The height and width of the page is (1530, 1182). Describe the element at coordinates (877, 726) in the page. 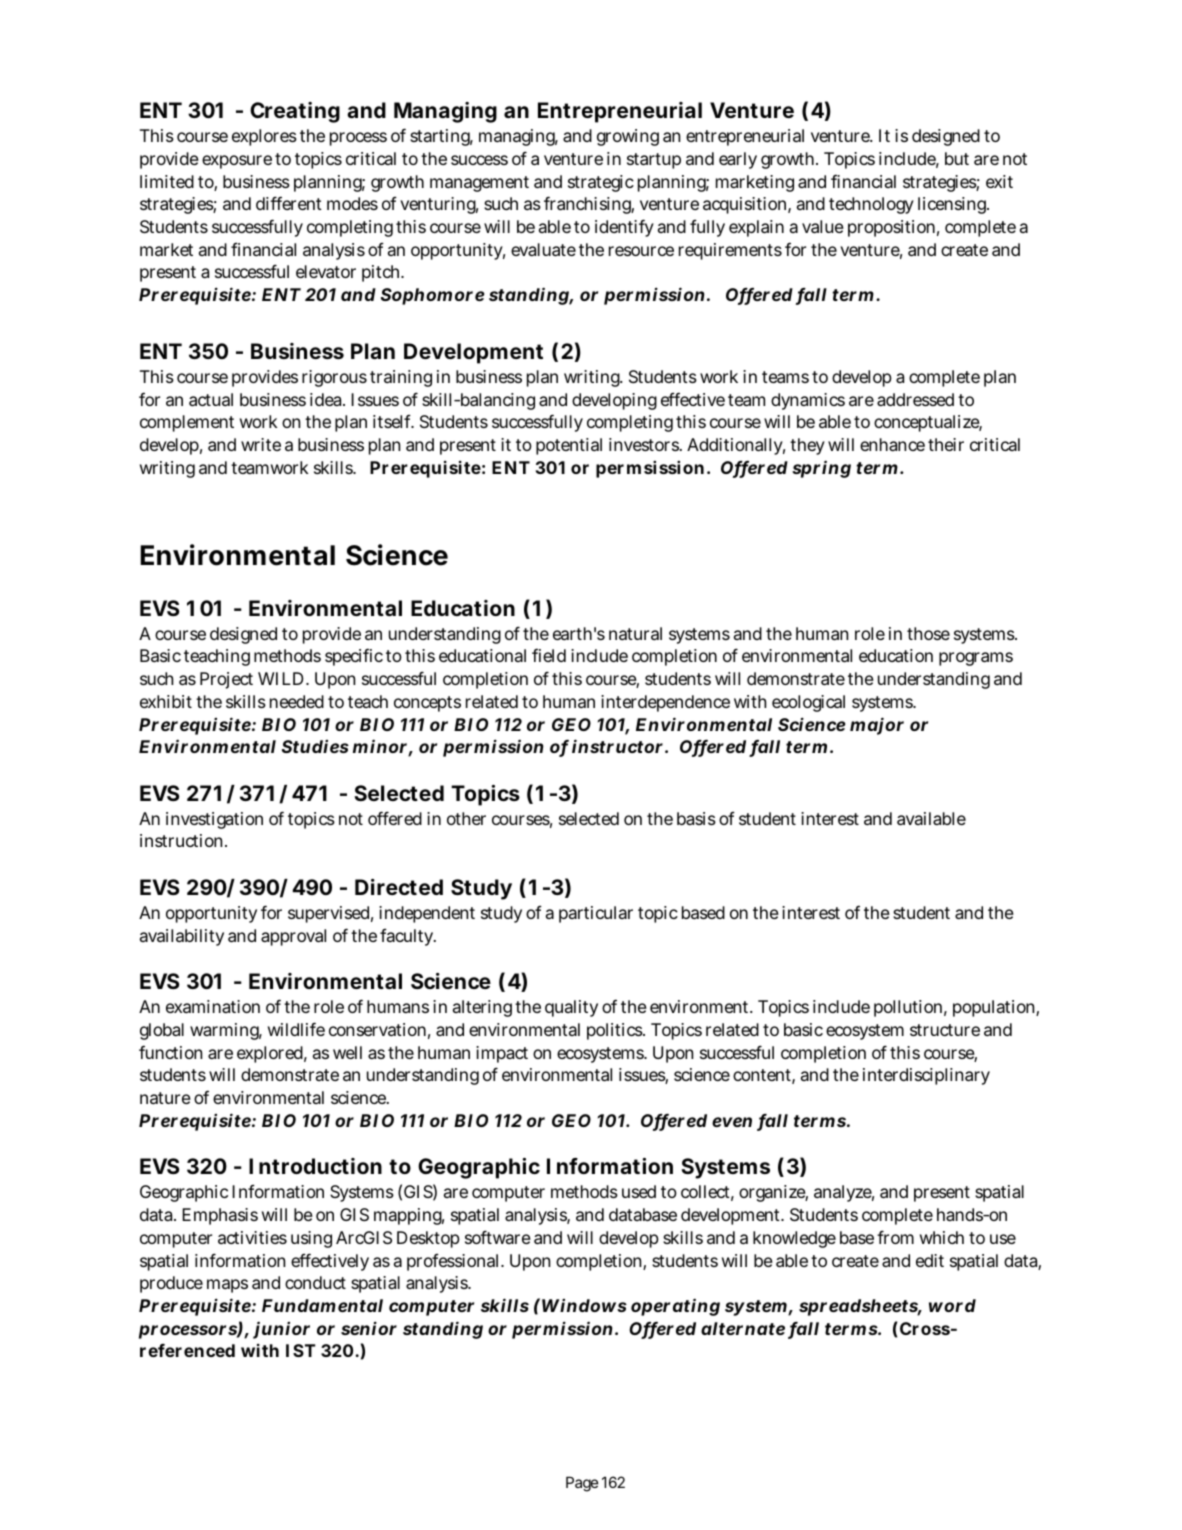

I see `major` at that location.
